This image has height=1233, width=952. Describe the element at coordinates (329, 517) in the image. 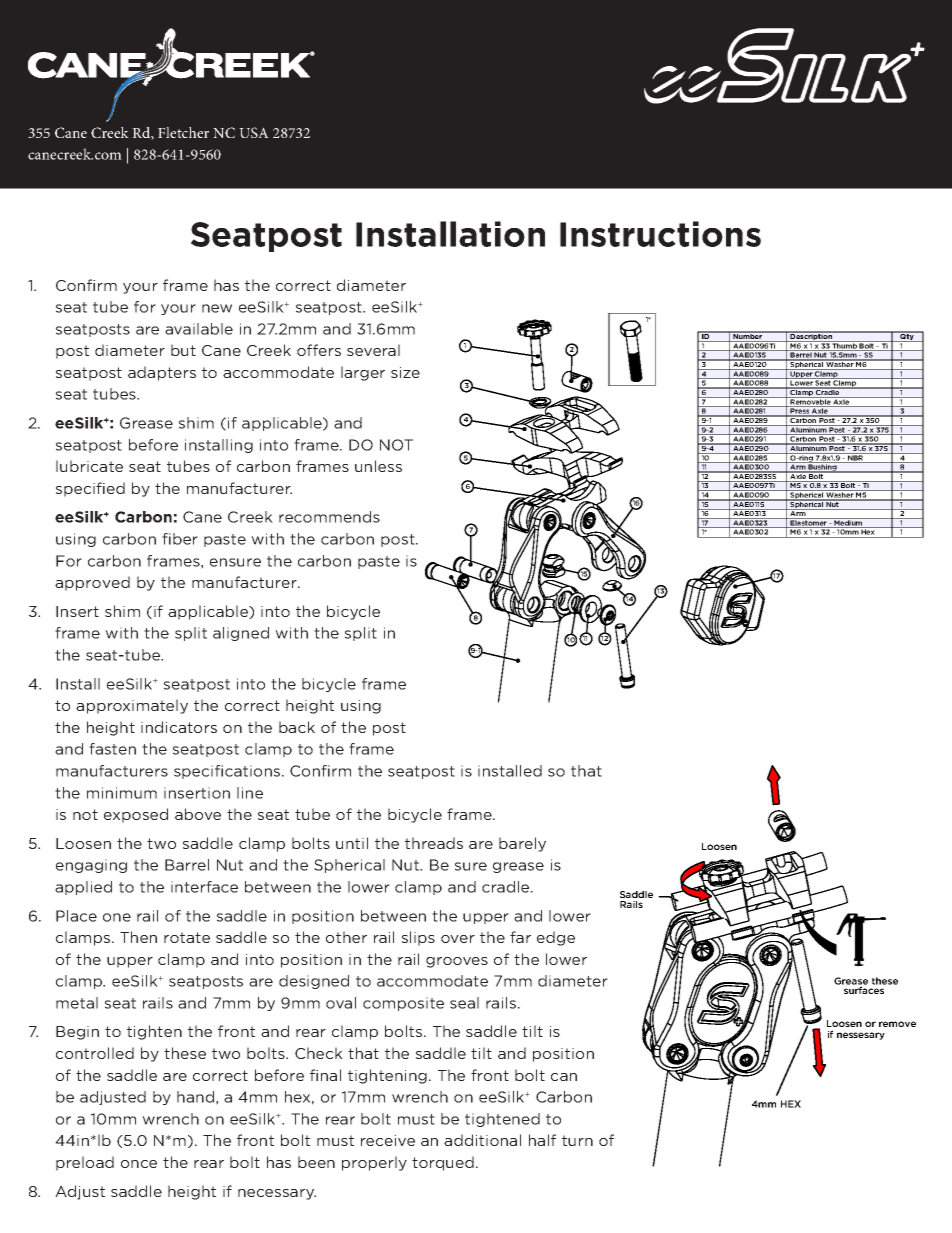

I see `recommends` at that location.
